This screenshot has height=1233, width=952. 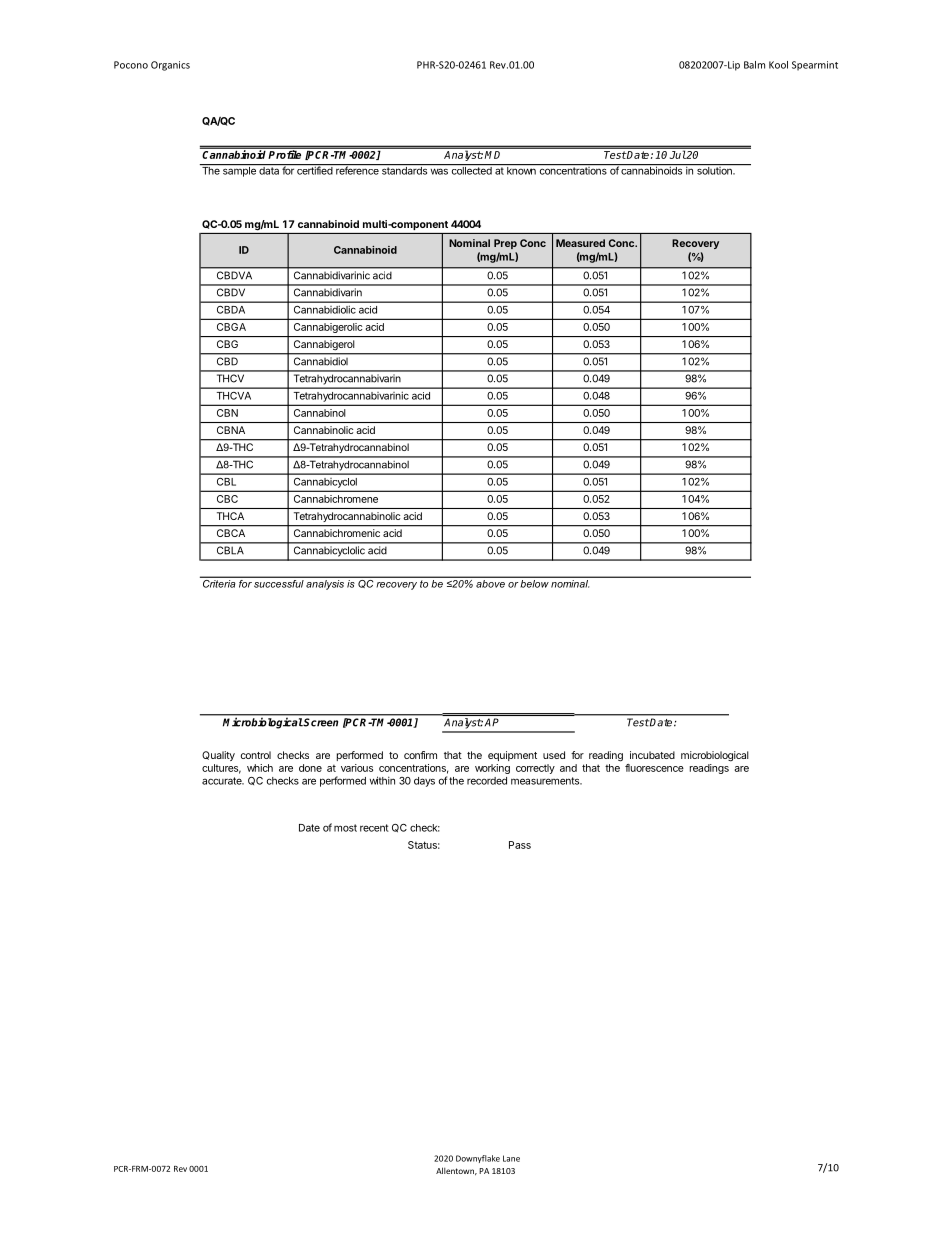 I want to click on Organics, so click(x=170, y=66).
